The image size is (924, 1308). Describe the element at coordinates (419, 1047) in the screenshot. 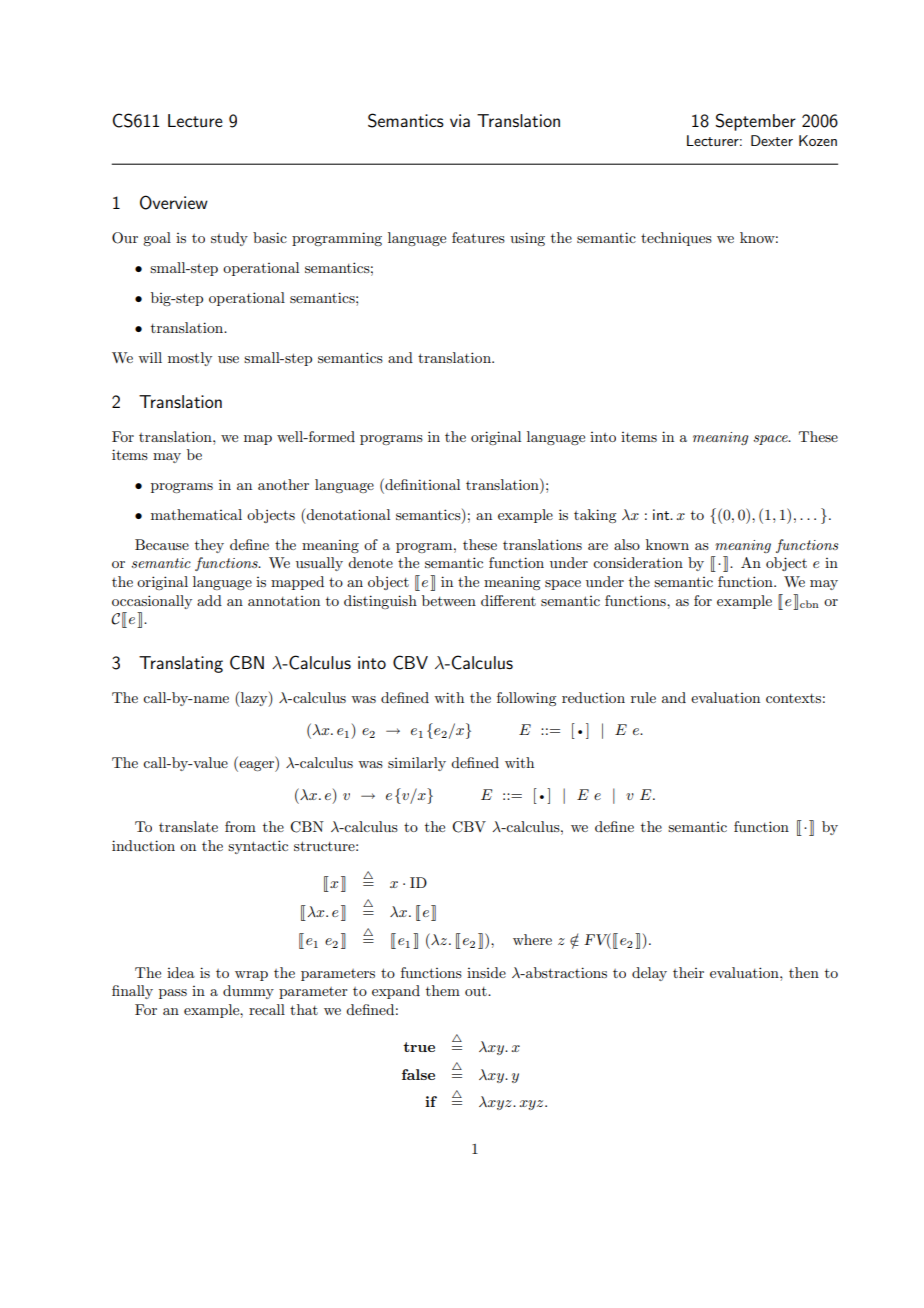

I see `true` at that location.
